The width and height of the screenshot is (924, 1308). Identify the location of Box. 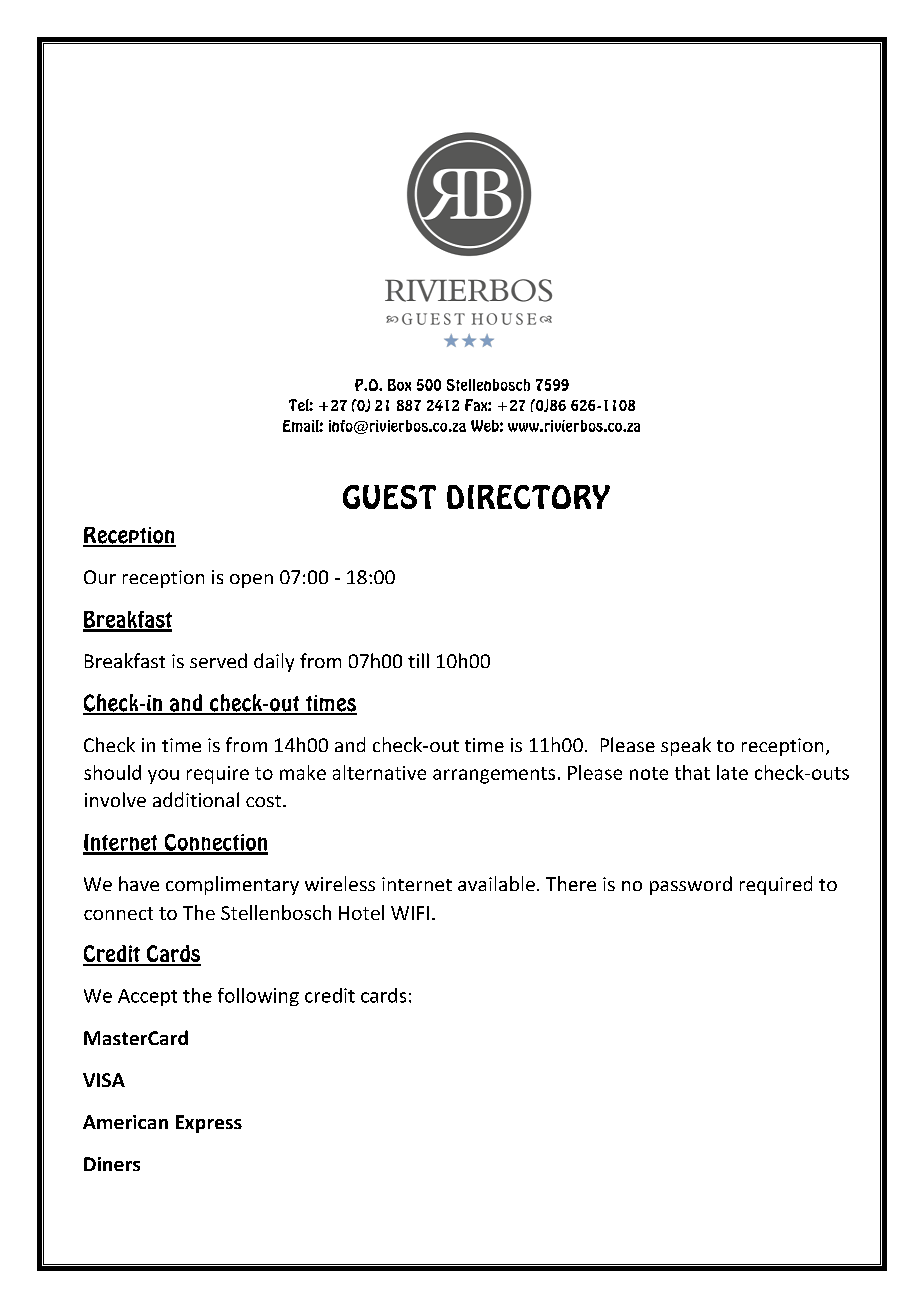
(399, 385).
